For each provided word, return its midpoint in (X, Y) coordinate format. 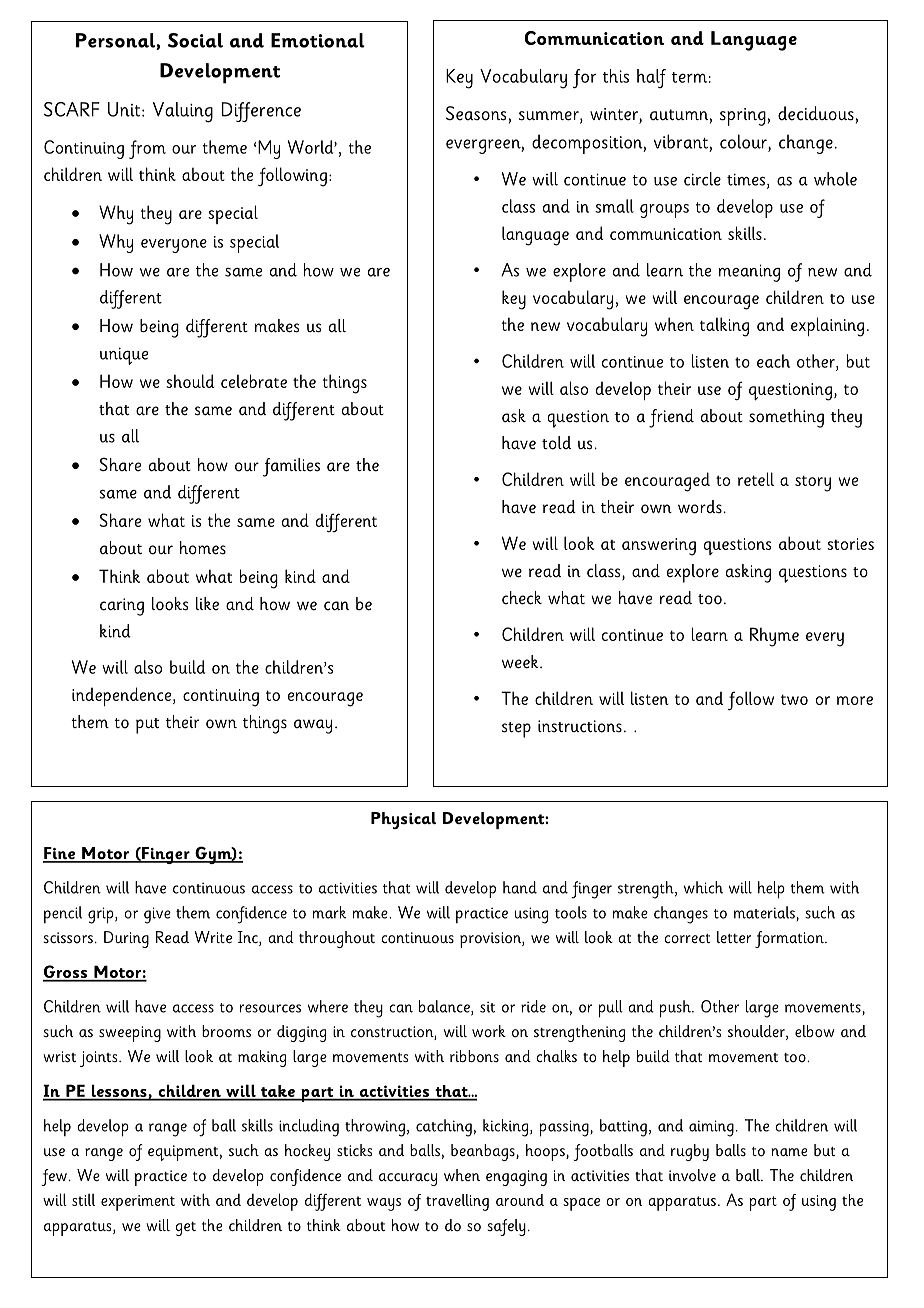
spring (743, 117)
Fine (60, 854)
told (556, 443)
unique (124, 356)
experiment (138, 1203)
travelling (457, 1202)
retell (756, 479)
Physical (403, 820)
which (703, 887)
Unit (125, 109)
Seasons (476, 113)
